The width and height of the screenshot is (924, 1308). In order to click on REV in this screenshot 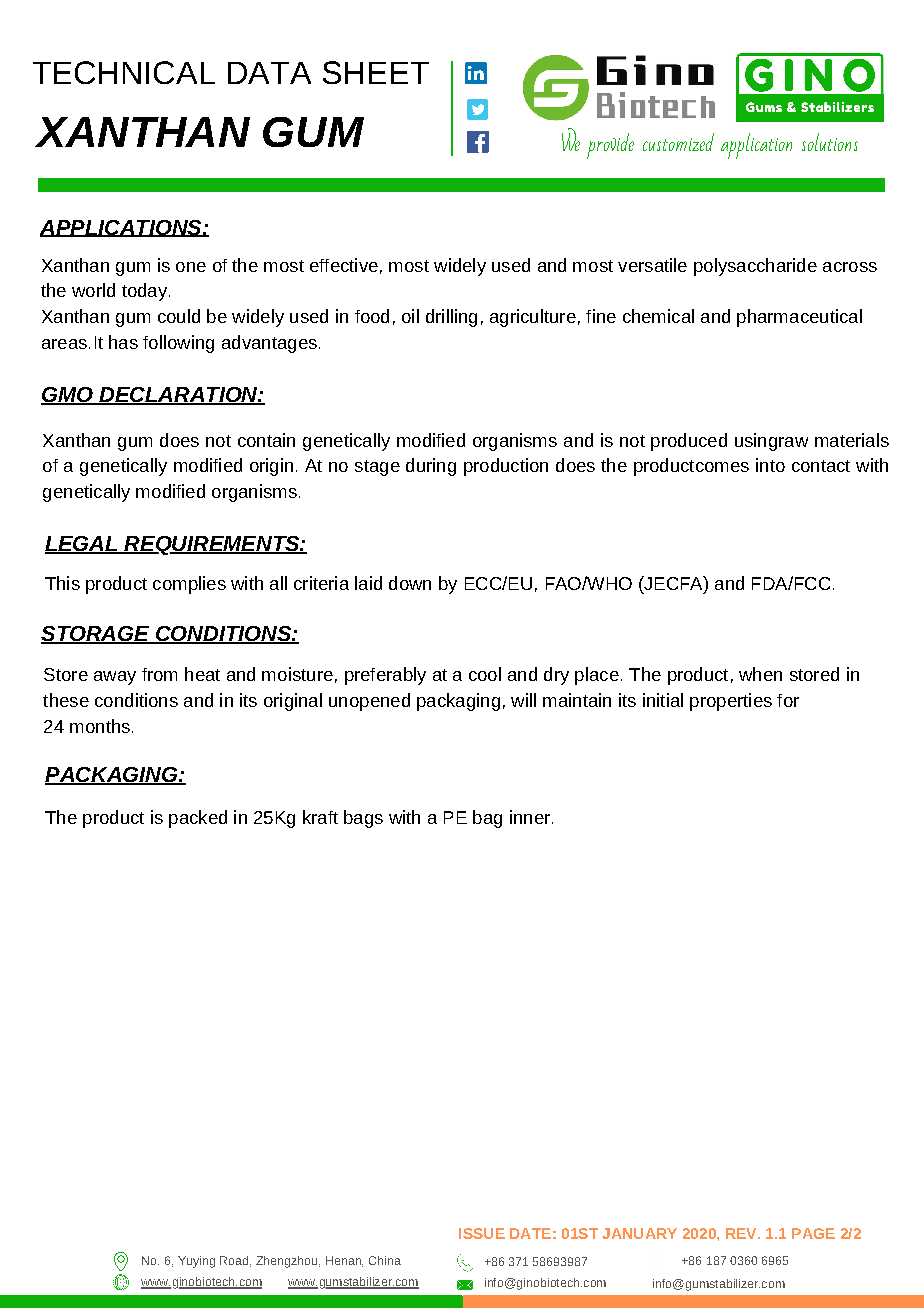, I will do `click(742, 1233)`.
